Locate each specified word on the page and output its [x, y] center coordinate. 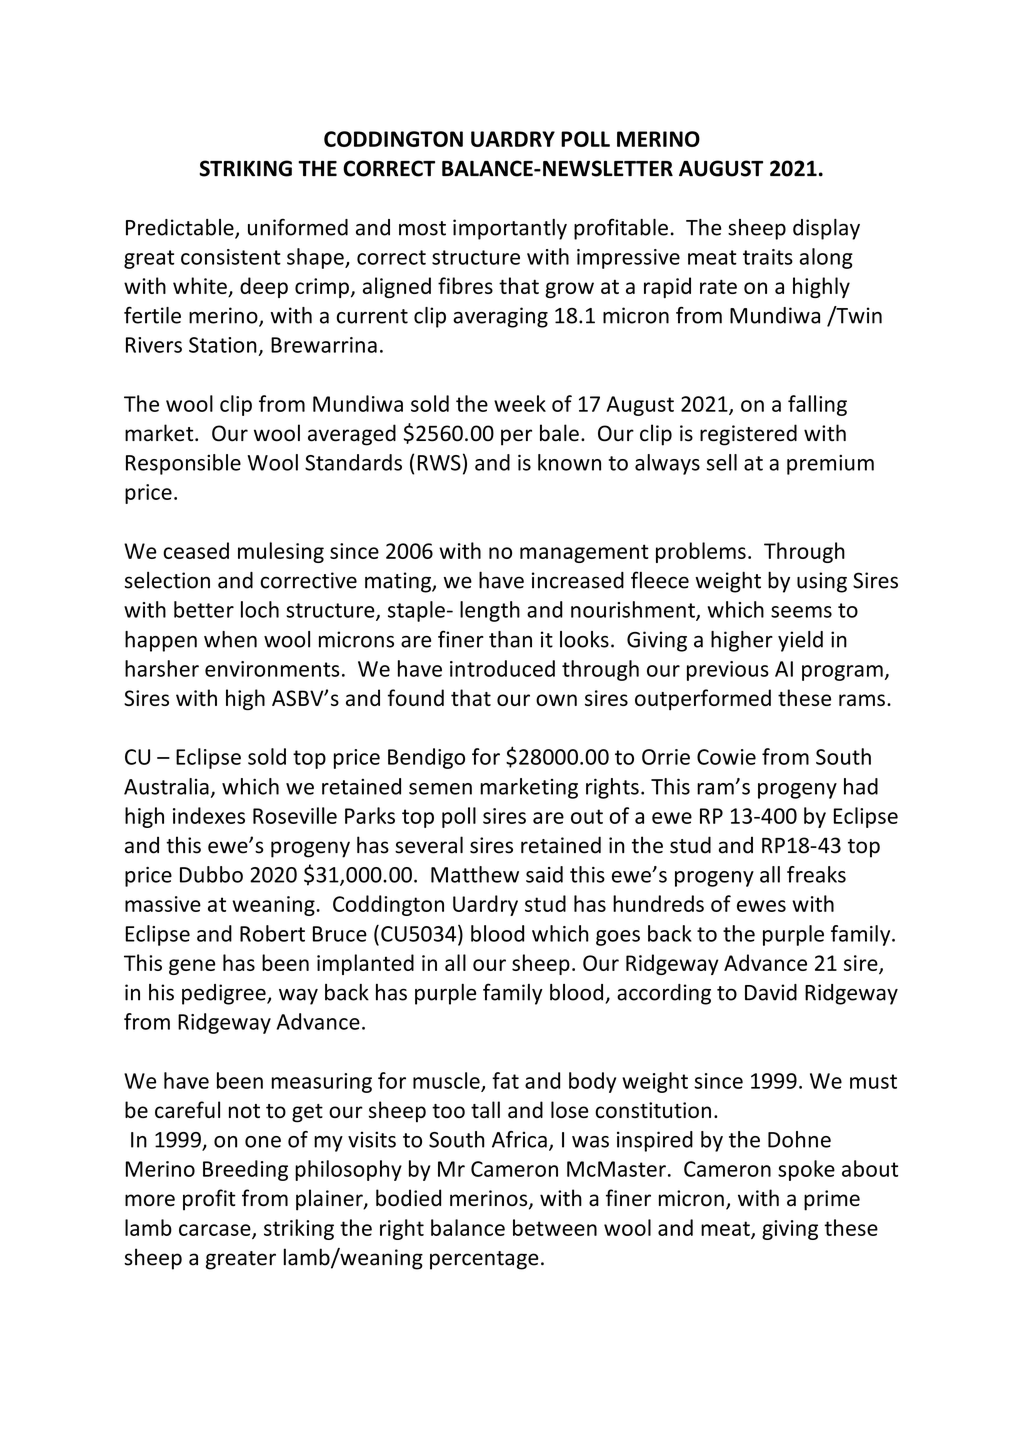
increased [578, 580]
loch [260, 609]
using [822, 582]
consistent [231, 257]
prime [832, 1200]
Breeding [245, 1170]
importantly [510, 229]
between [555, 1227]
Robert [272, 933]
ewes [761, 906]
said [544, 874]
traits [768, 257]
